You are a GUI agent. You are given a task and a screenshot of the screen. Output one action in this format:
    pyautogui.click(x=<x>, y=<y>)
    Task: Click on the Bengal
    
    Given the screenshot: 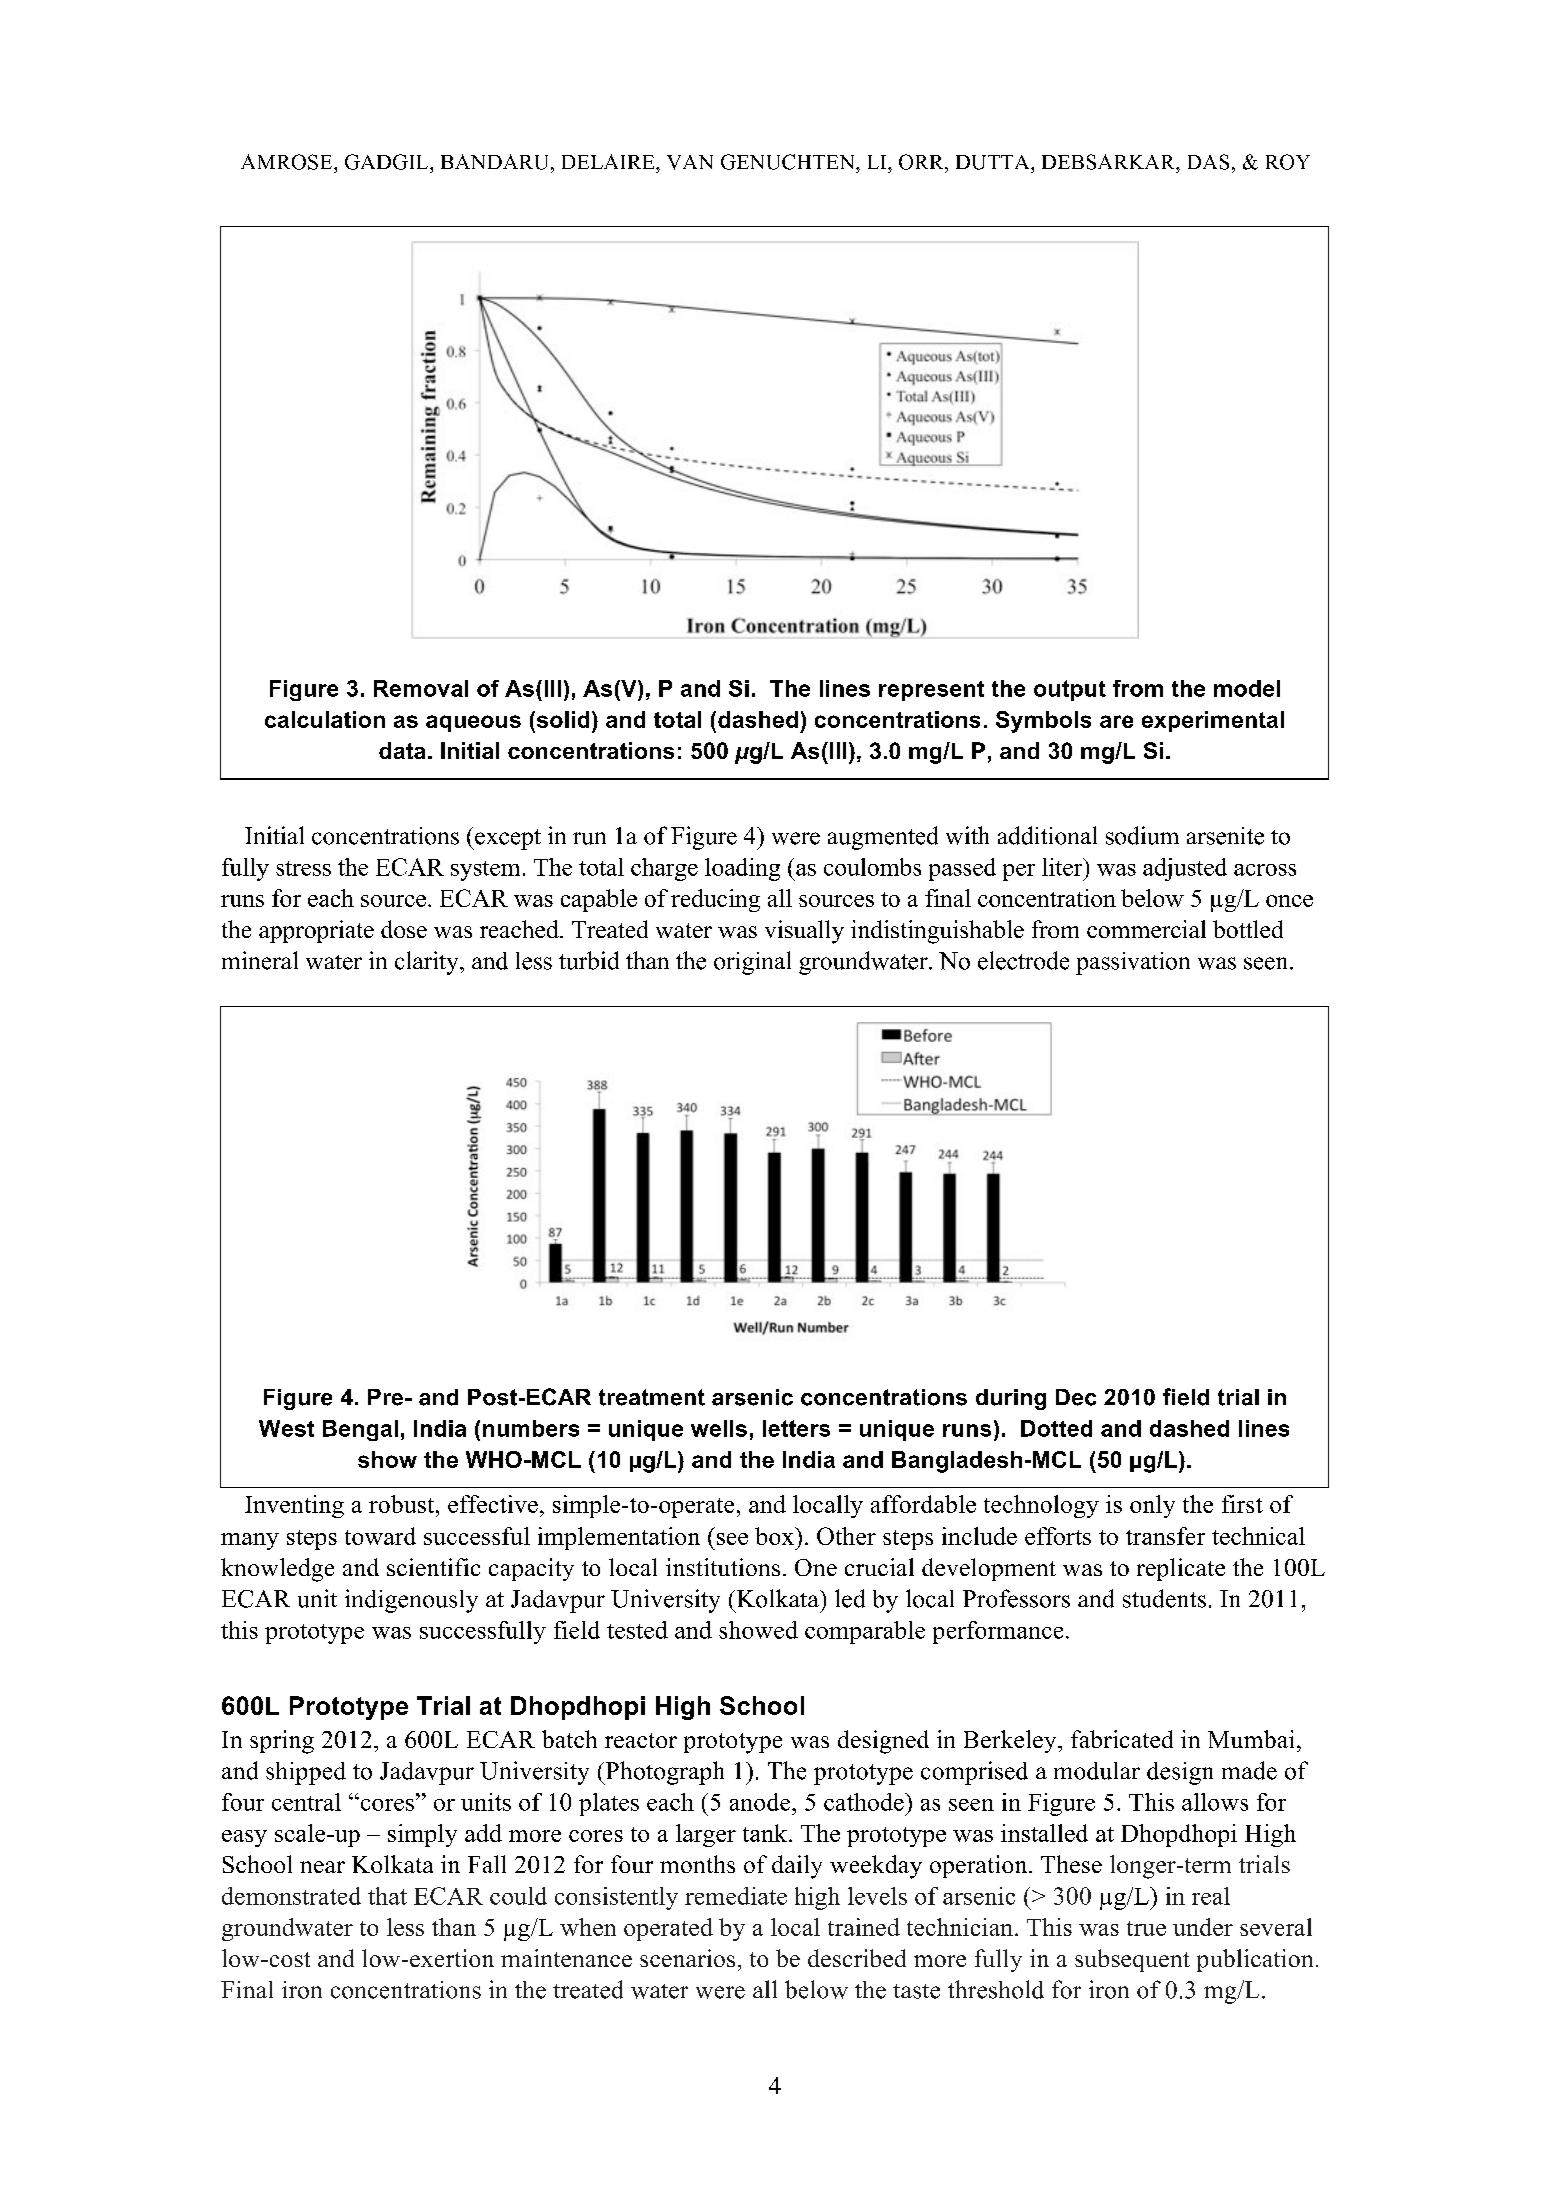 What is the action you would take?
    pyautogui.click(x=360, y=1430)
